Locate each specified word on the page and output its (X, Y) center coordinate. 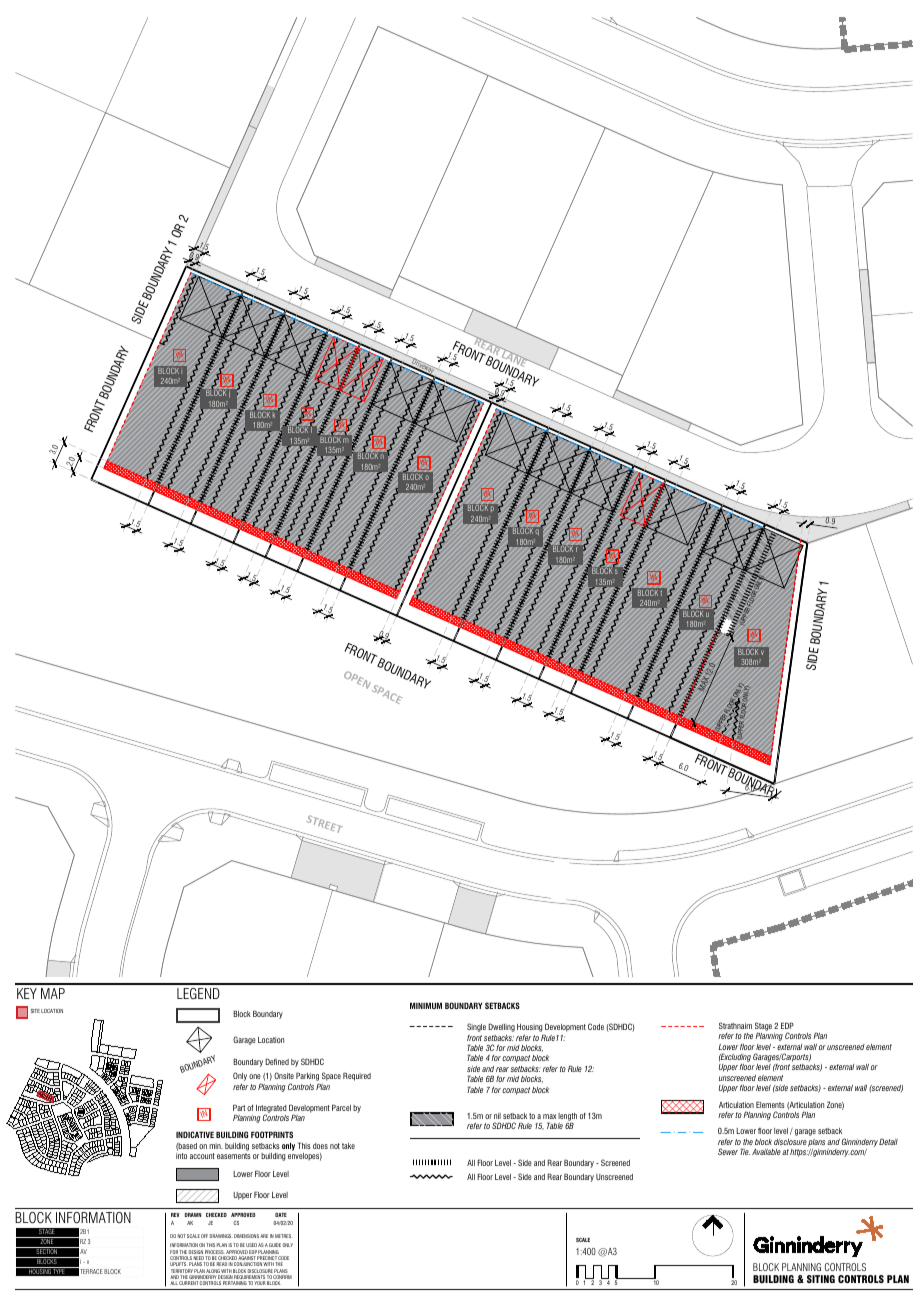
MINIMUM (426, 1005)
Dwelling (501, 1027)
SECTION (47, 1250)
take (348, 1146)
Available (766, 1152)
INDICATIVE (195, 1134)
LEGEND (198, 993)
